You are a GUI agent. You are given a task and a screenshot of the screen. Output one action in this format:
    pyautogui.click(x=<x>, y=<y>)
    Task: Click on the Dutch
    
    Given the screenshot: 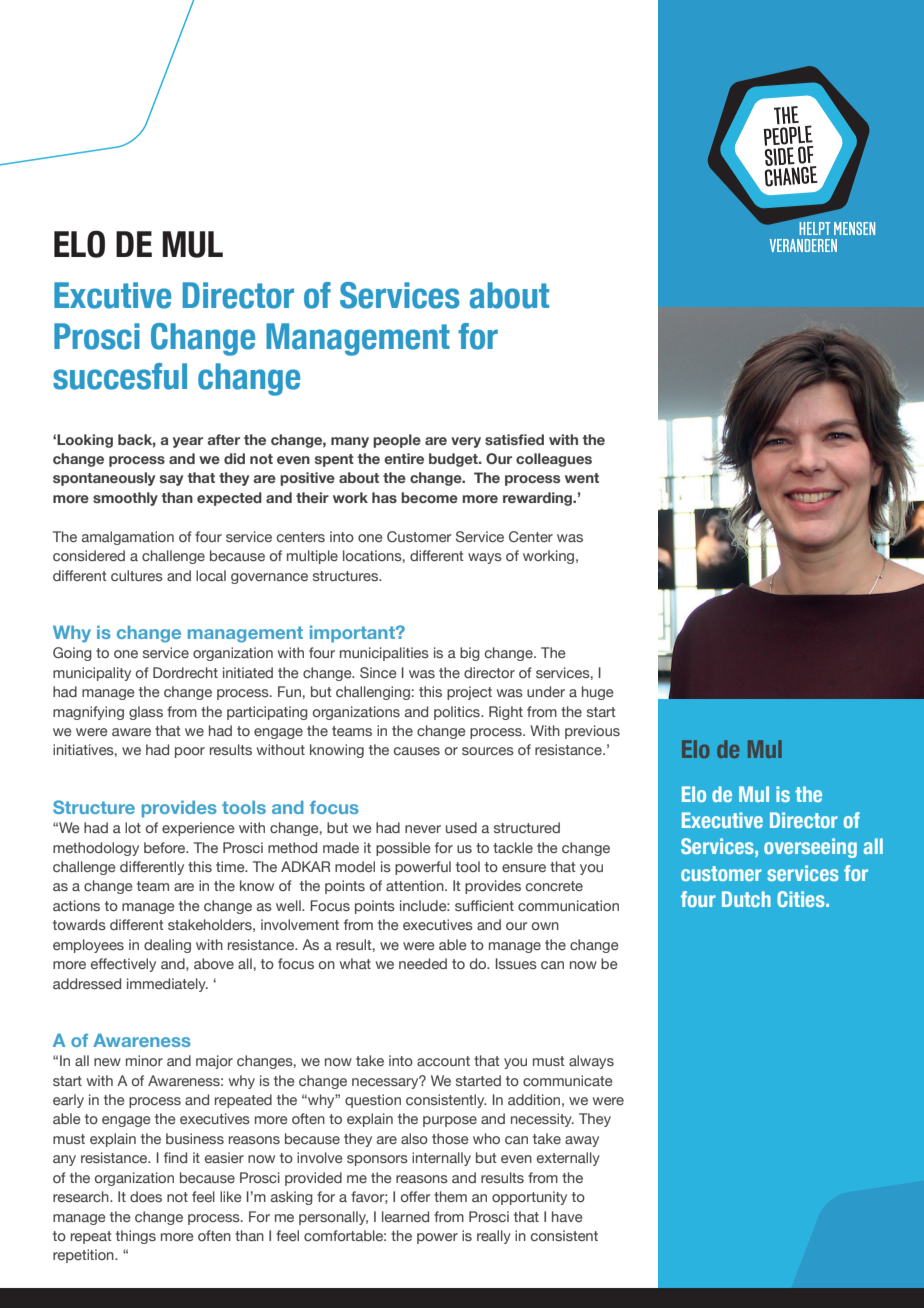 What is the action you would take?
    pyautogui.click(x=746, y=899)
